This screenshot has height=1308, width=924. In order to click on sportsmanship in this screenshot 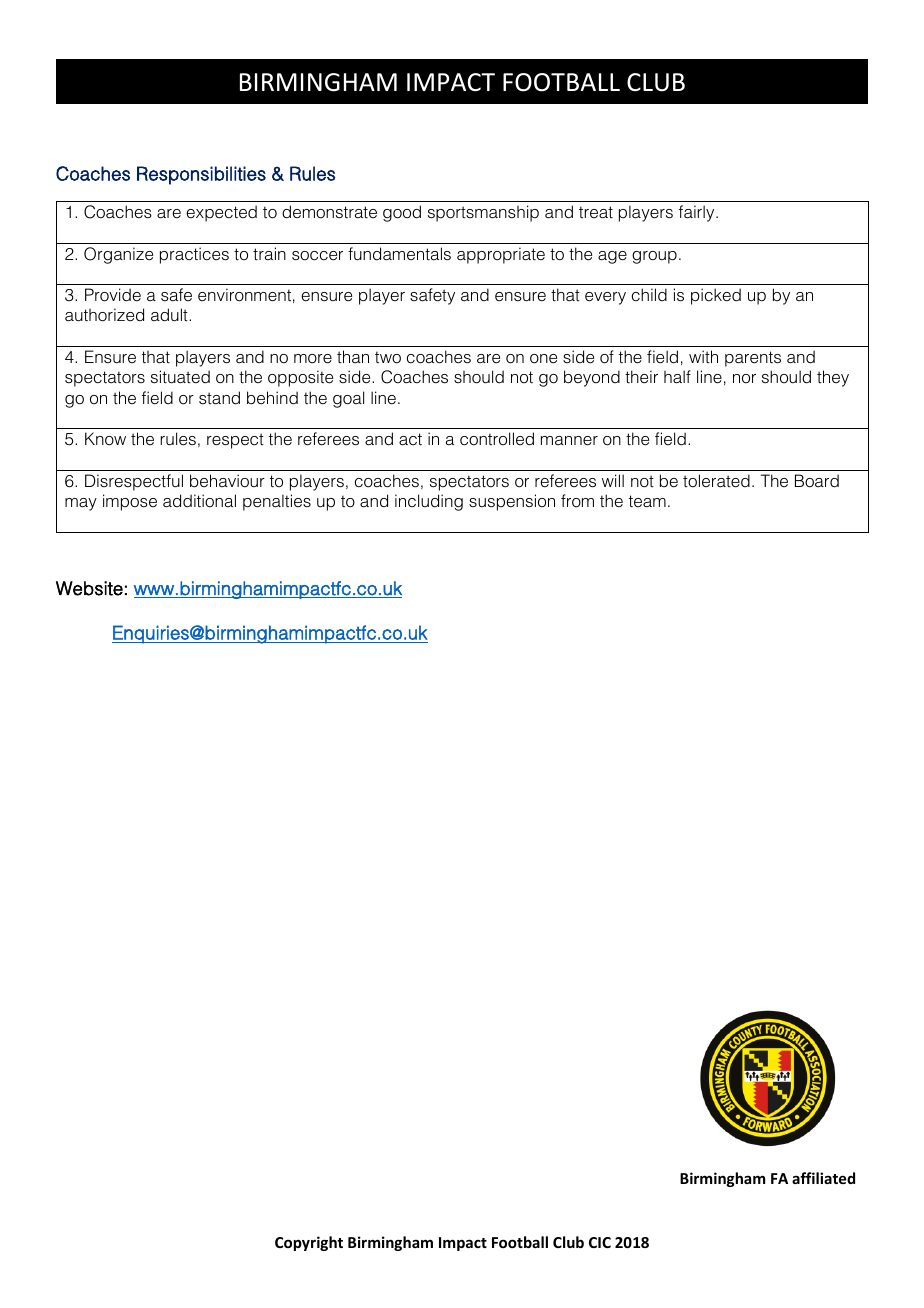, I will do `click(483, 213)`.
